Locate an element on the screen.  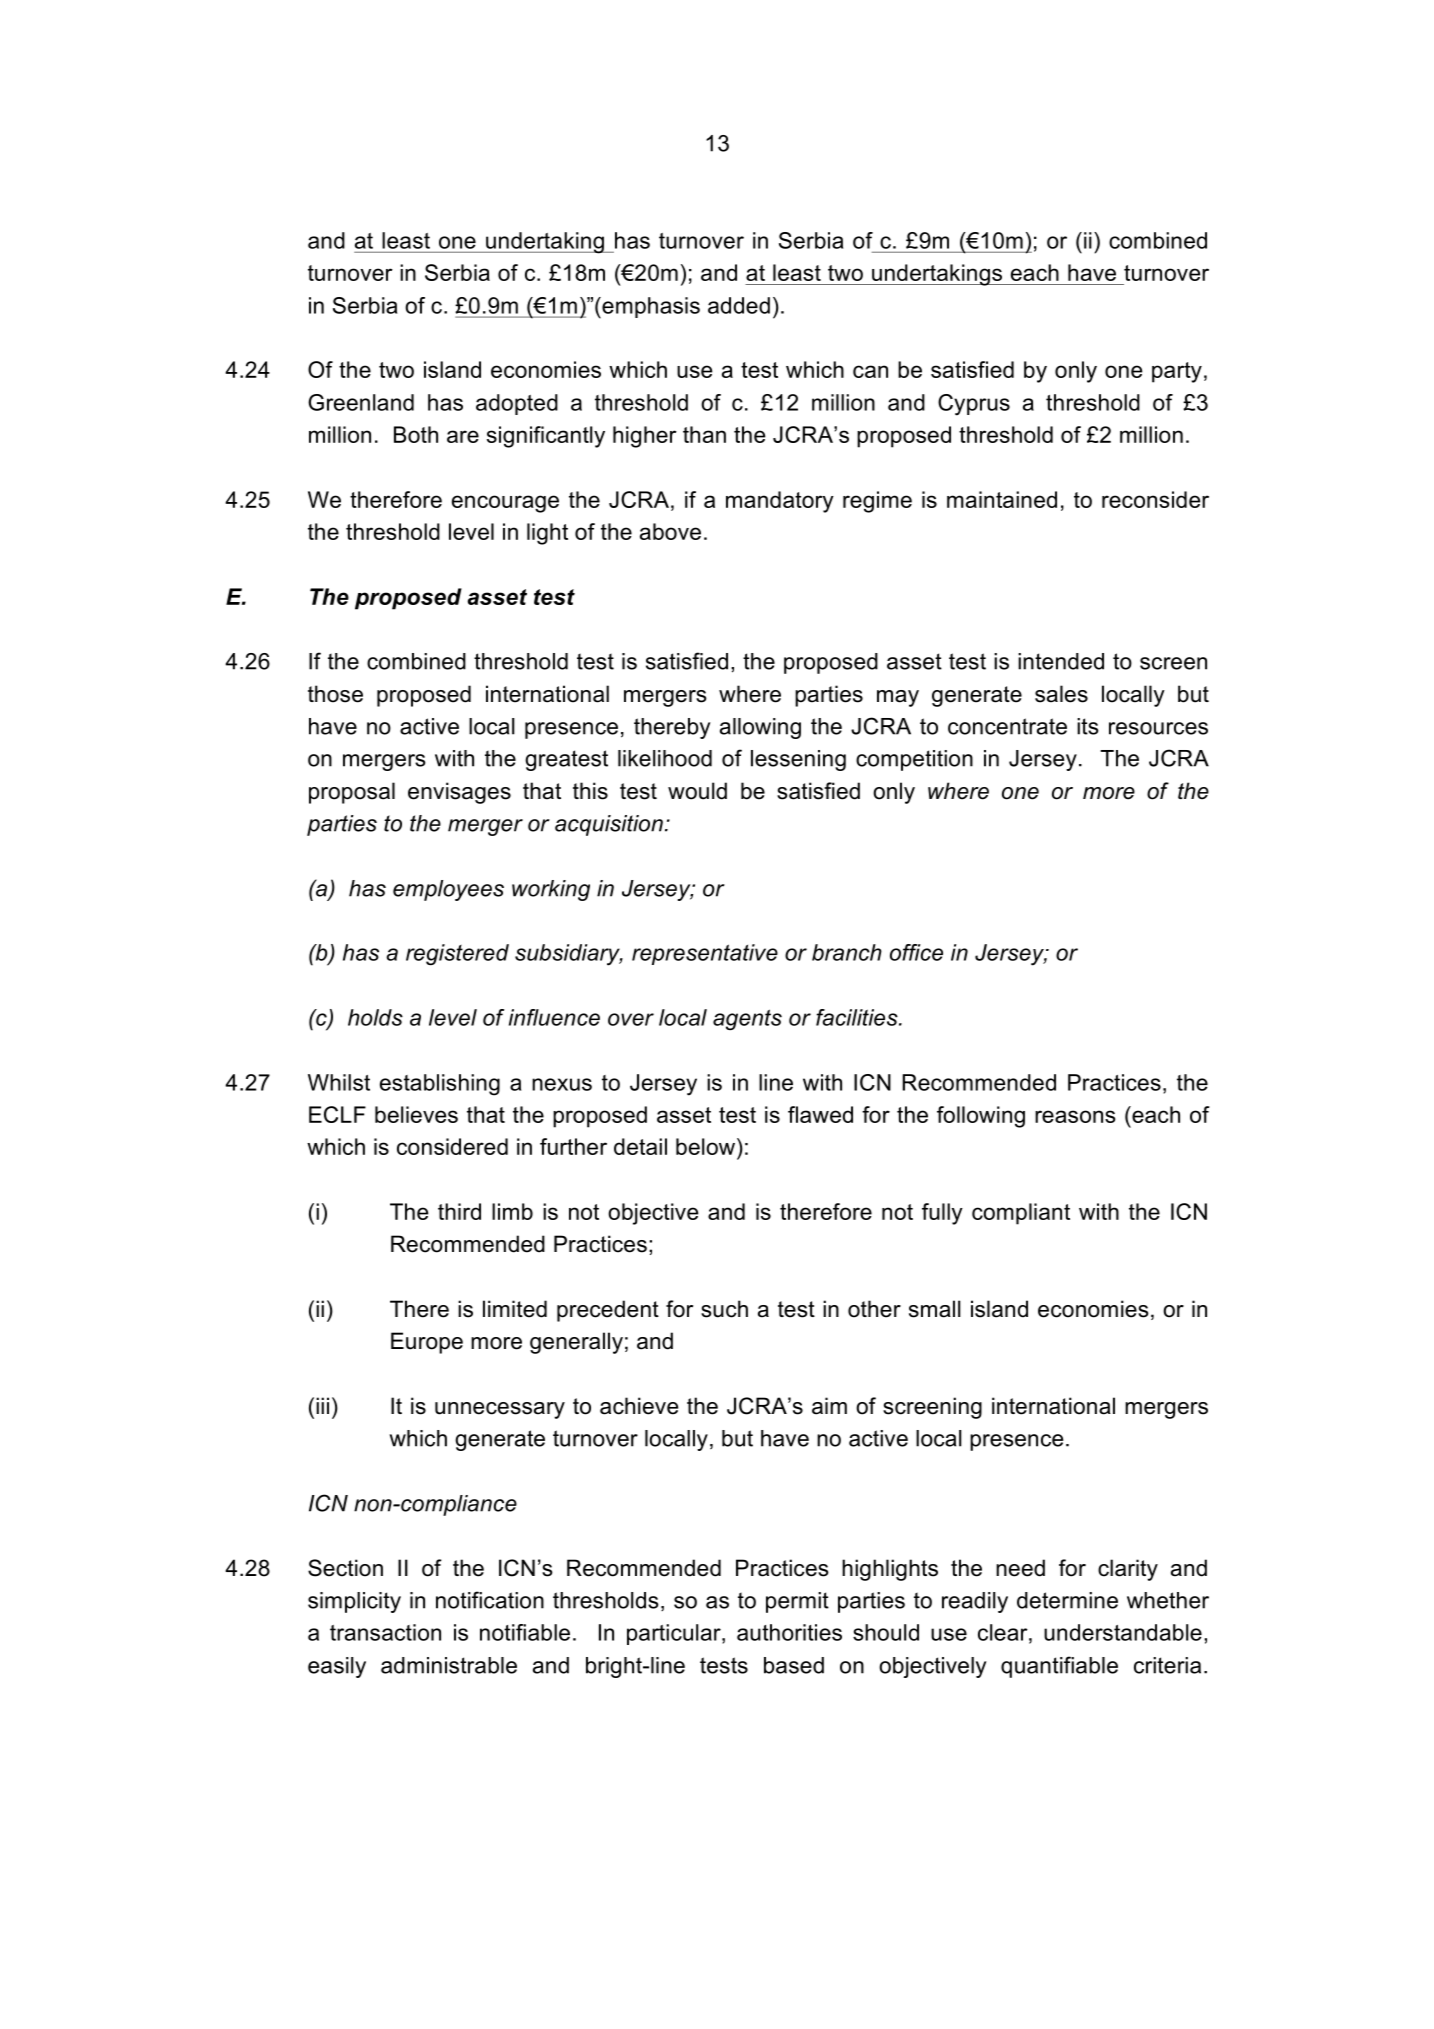
added is located at coordinates (739, 305).
